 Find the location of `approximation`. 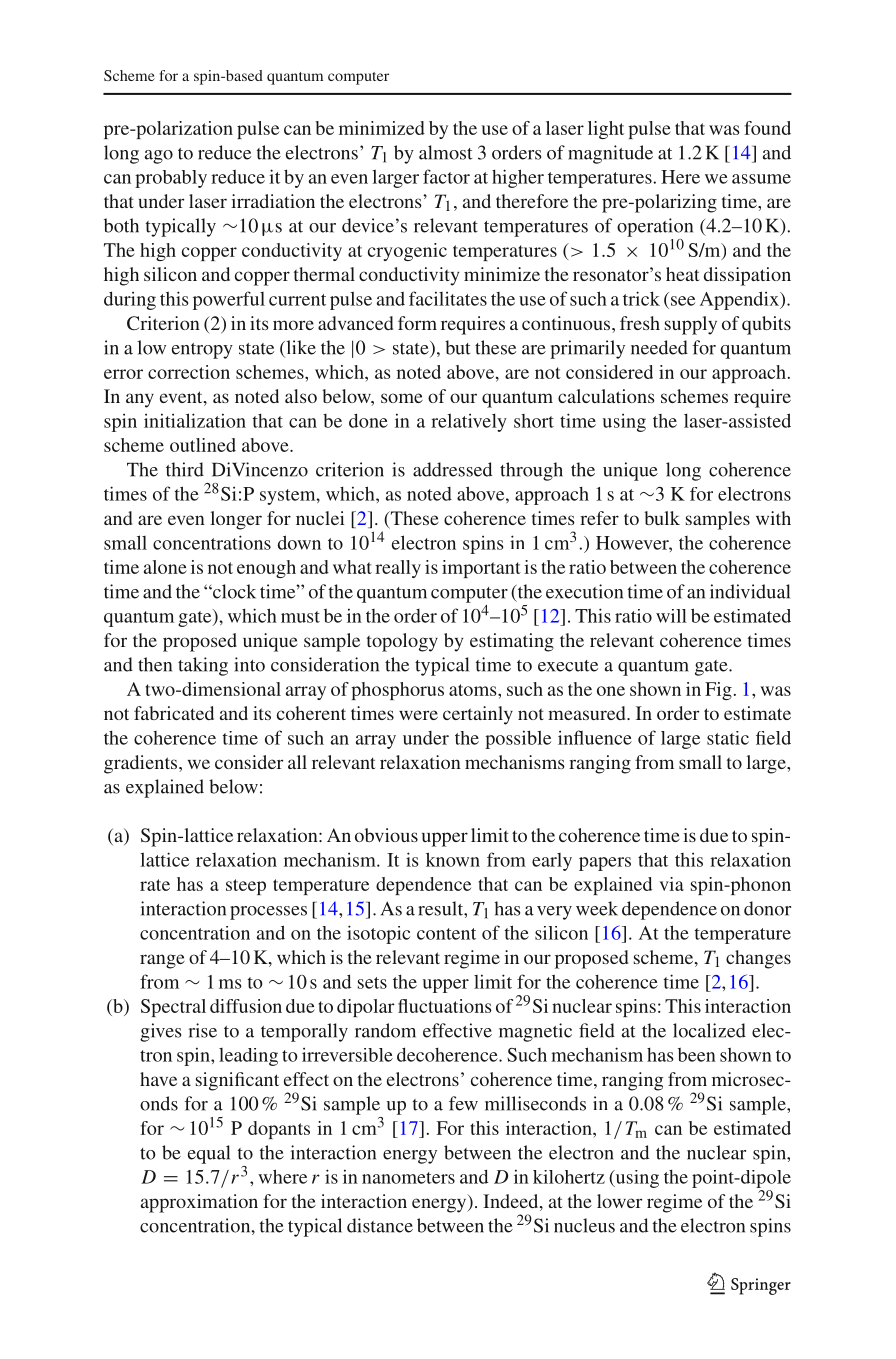

approximation is located at coordinates (199, 1203).
